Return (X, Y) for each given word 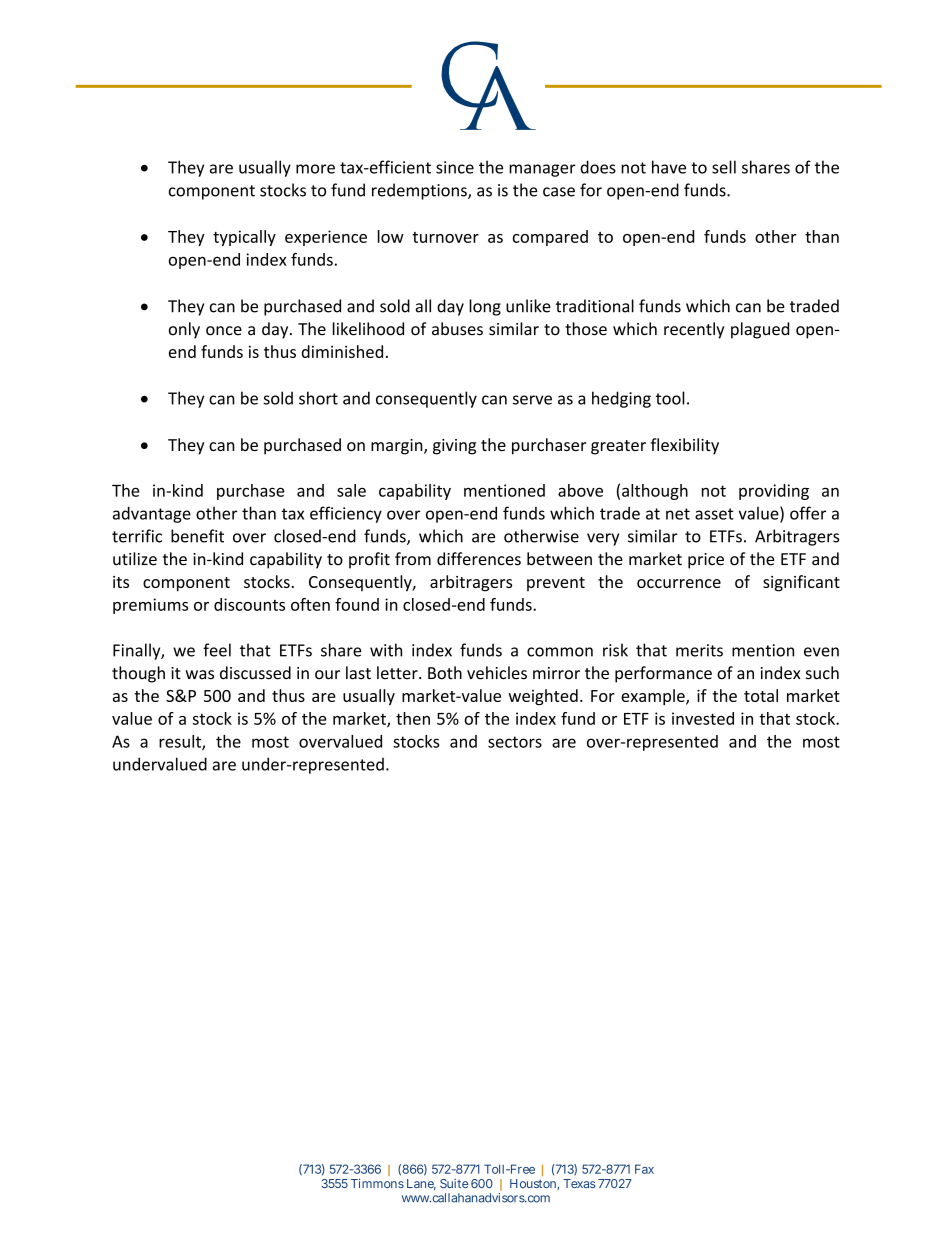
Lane (421, 1184)
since (455, 167)
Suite (454, 1183)
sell (724, 167)
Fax (644, 1169)
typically (244, 238)
